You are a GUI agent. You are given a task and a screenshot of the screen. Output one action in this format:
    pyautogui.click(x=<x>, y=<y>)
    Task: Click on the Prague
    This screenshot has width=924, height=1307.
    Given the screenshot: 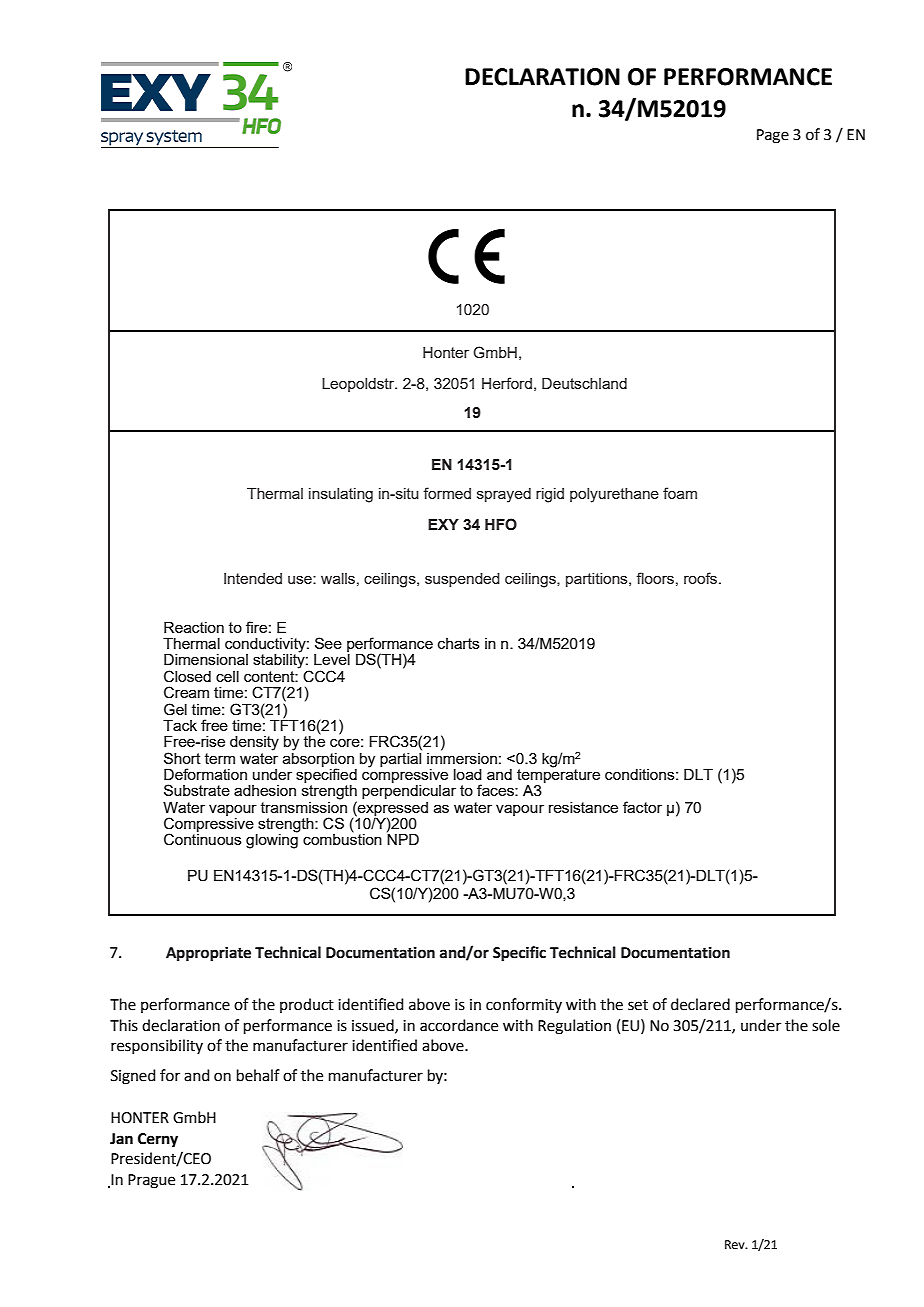 What is the action you would take?
    pyautogui.click(x=151, y=1181)
